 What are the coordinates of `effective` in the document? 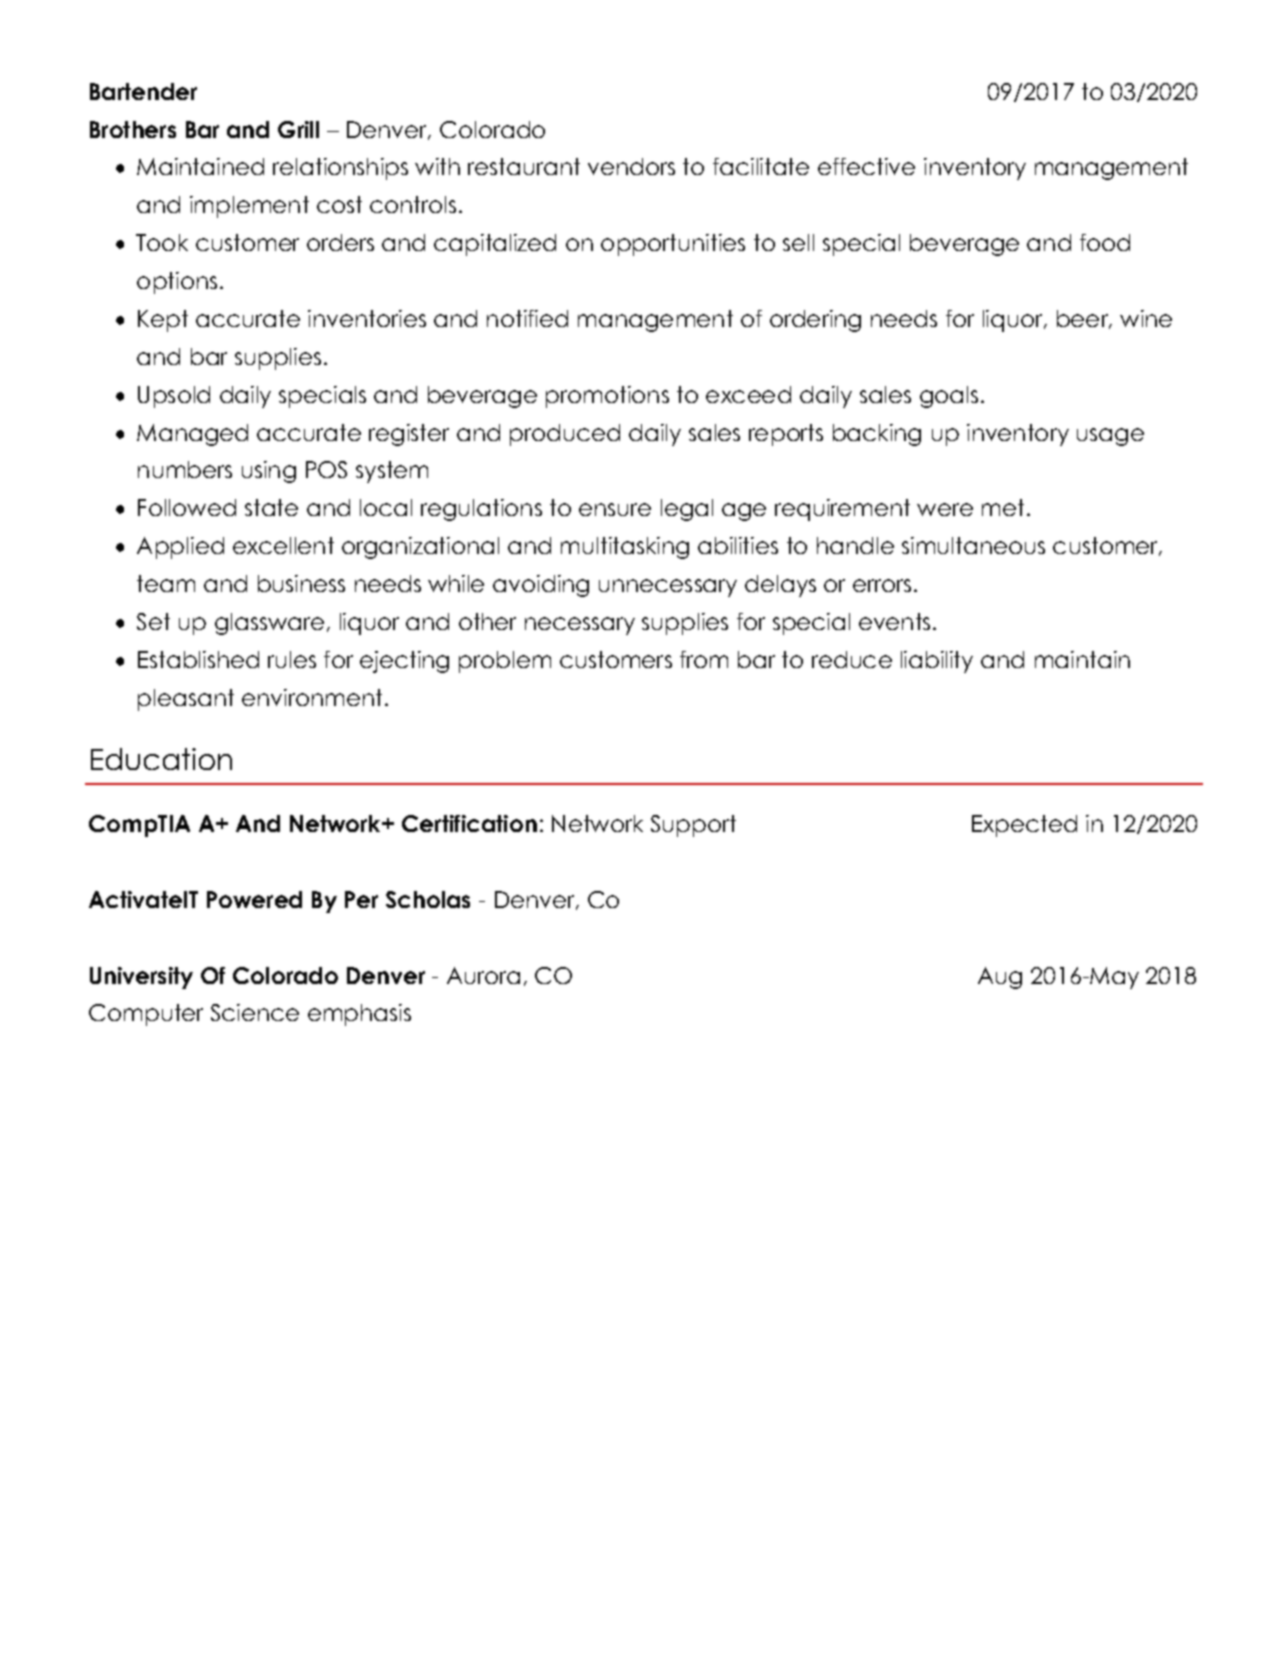 It's located at (866, 166).
